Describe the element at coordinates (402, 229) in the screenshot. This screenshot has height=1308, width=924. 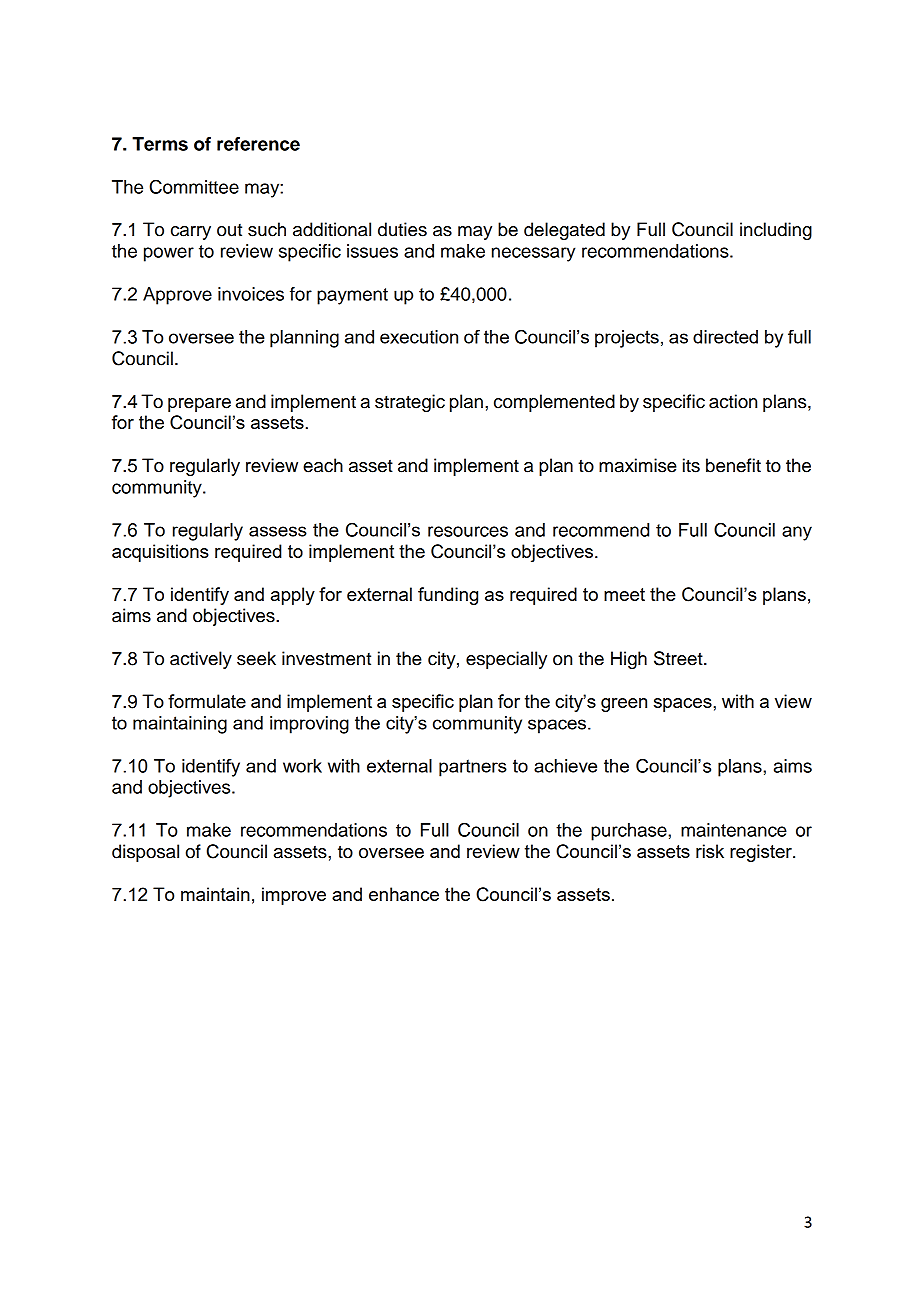
I see `duties` at that location.
